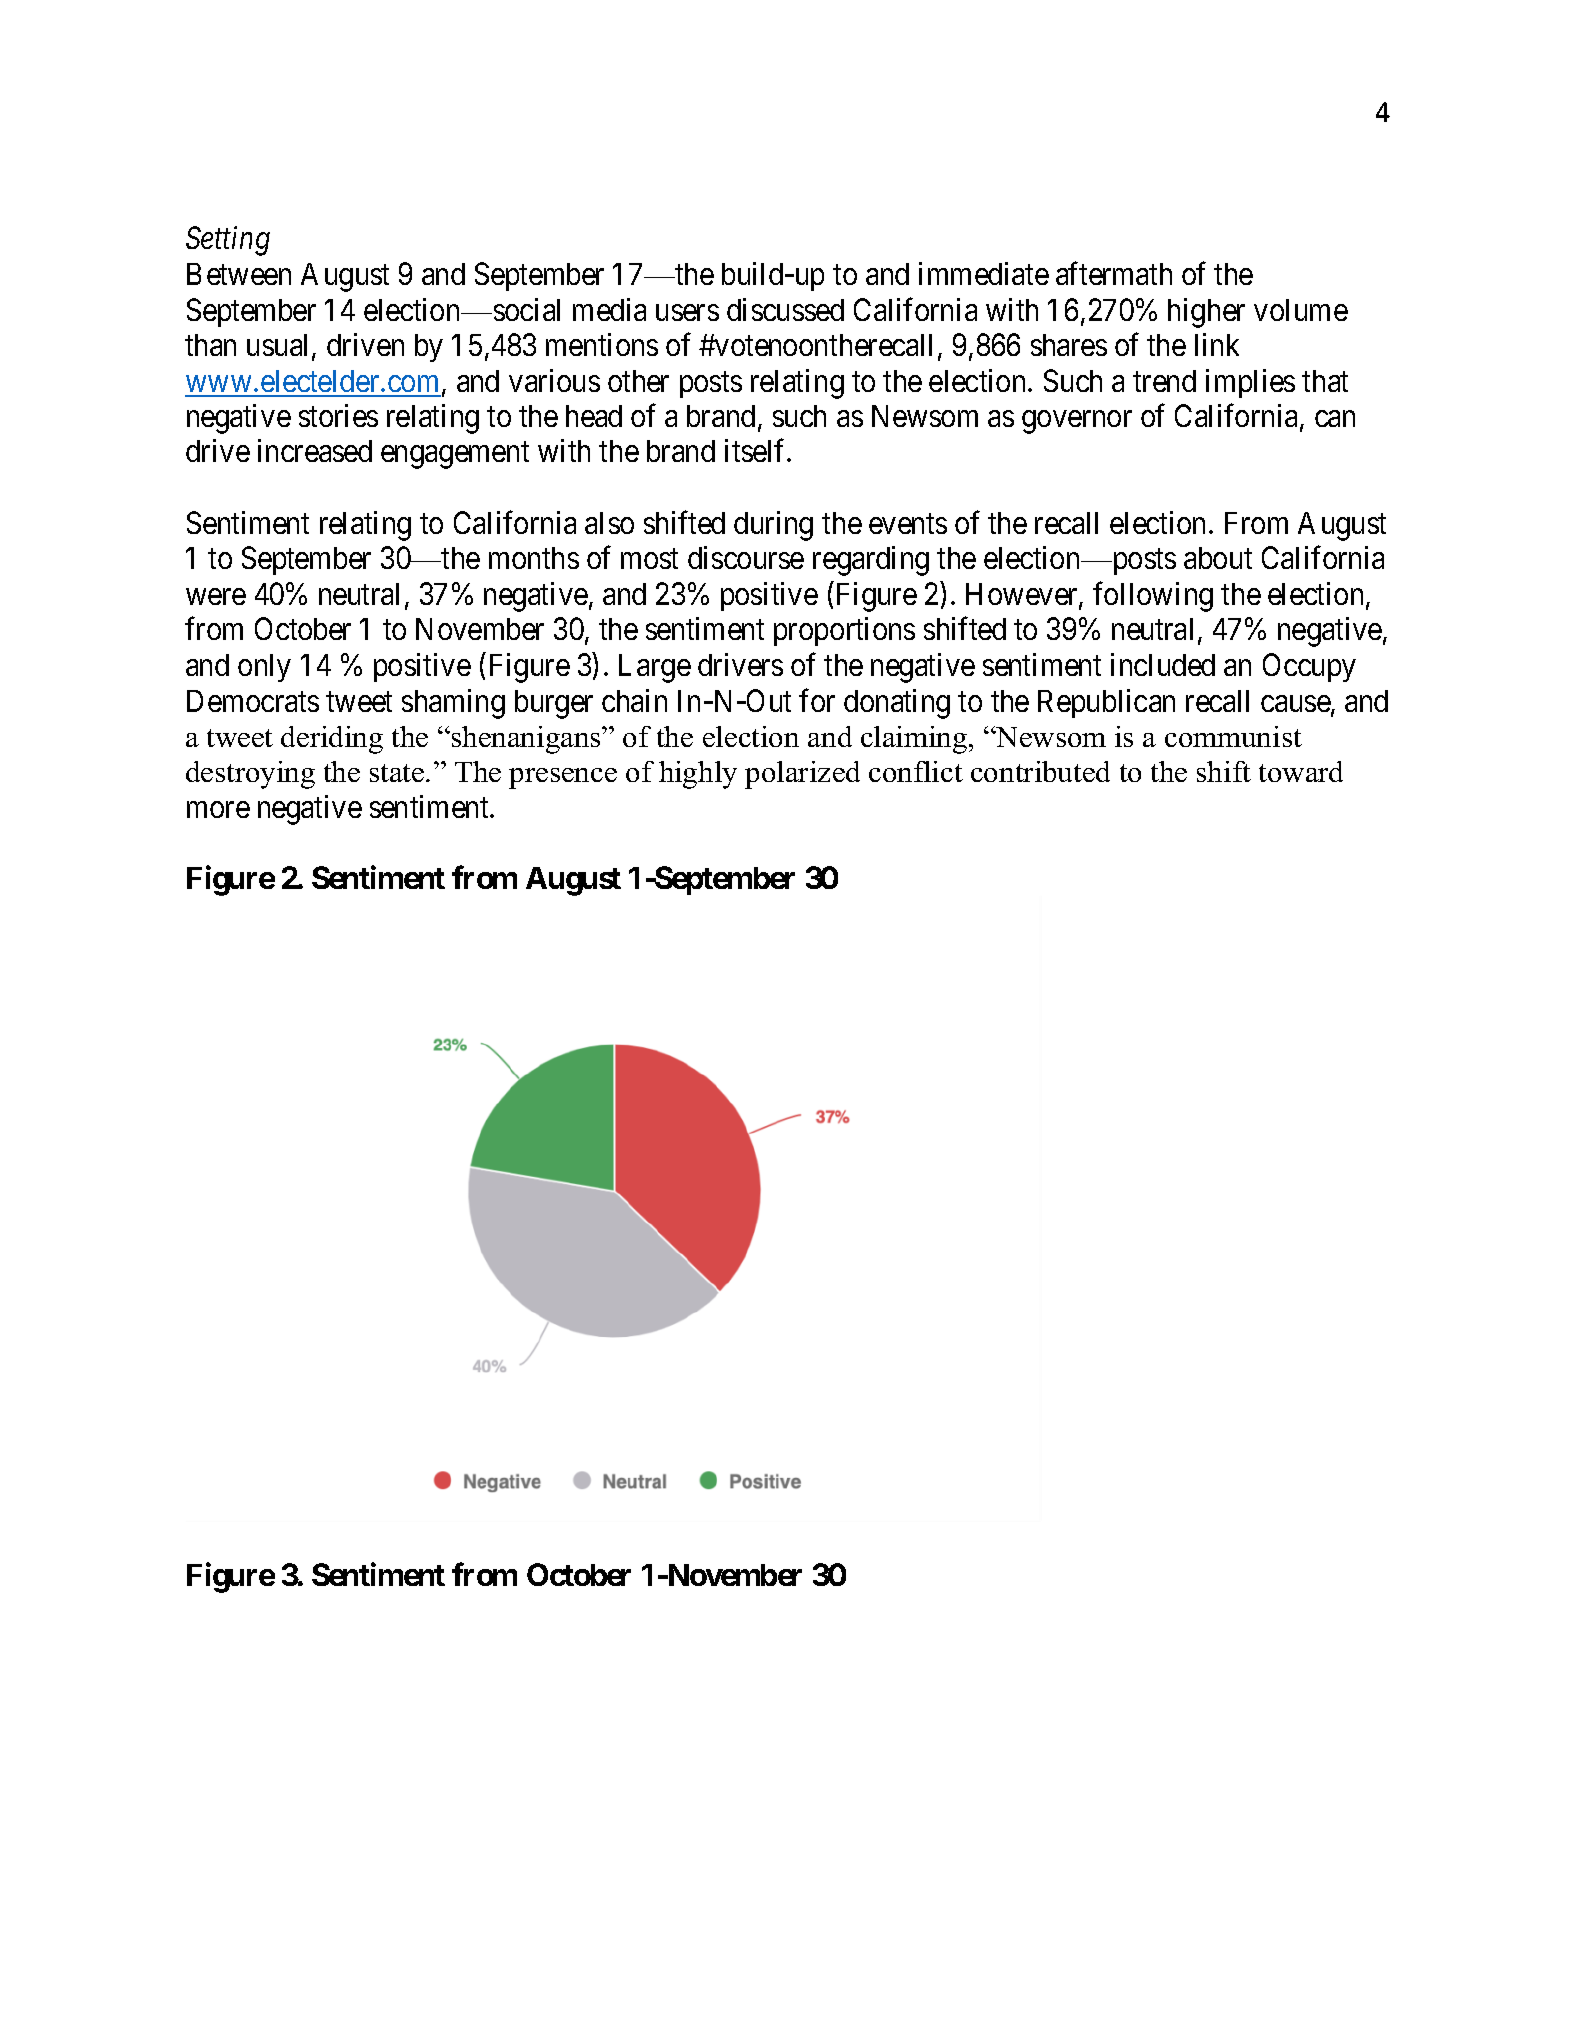  Describe the element at coordinates (239, 274) in the page. I see `Between` at that location.
